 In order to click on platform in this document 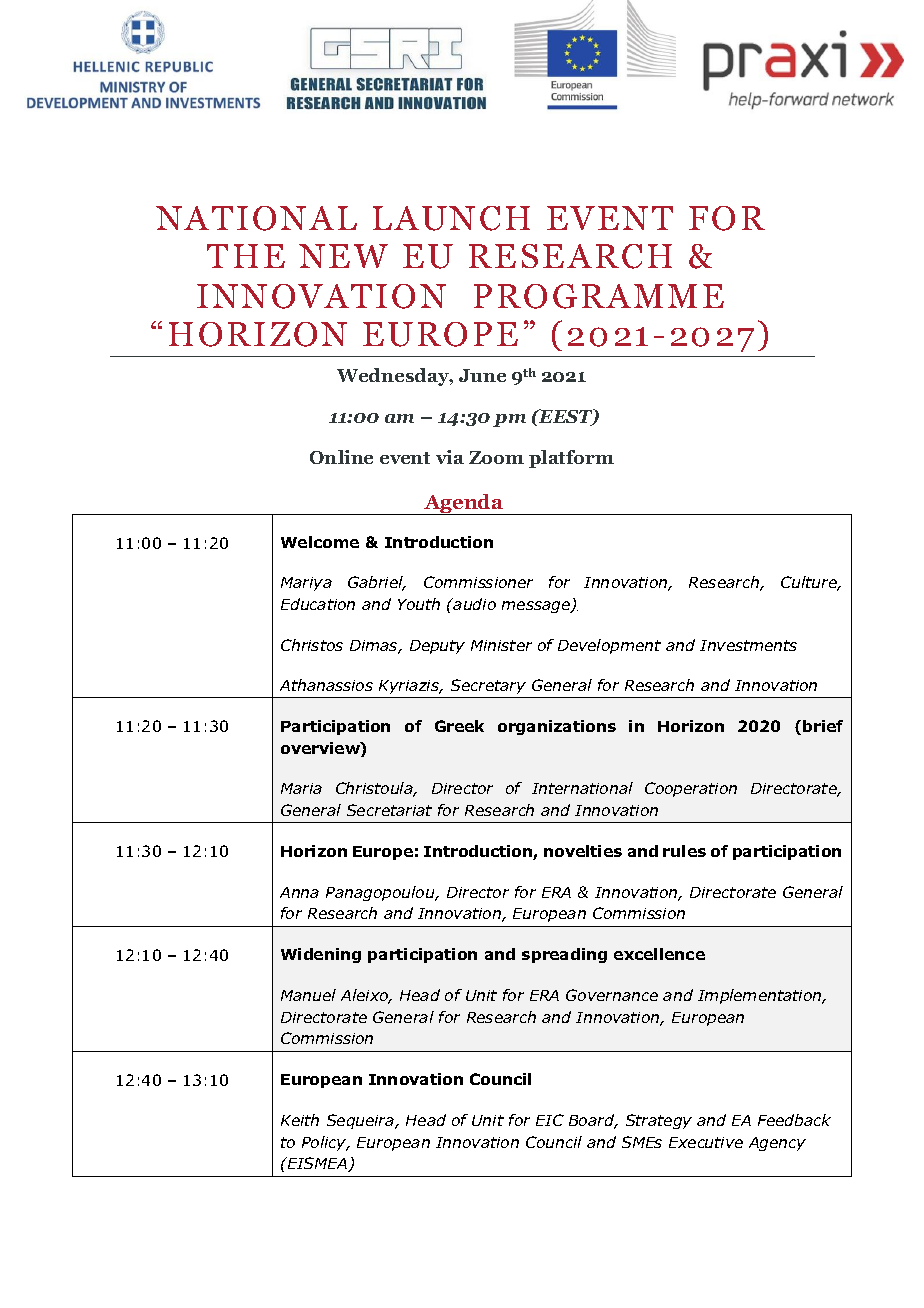, I will do `click(571, 459)`.
